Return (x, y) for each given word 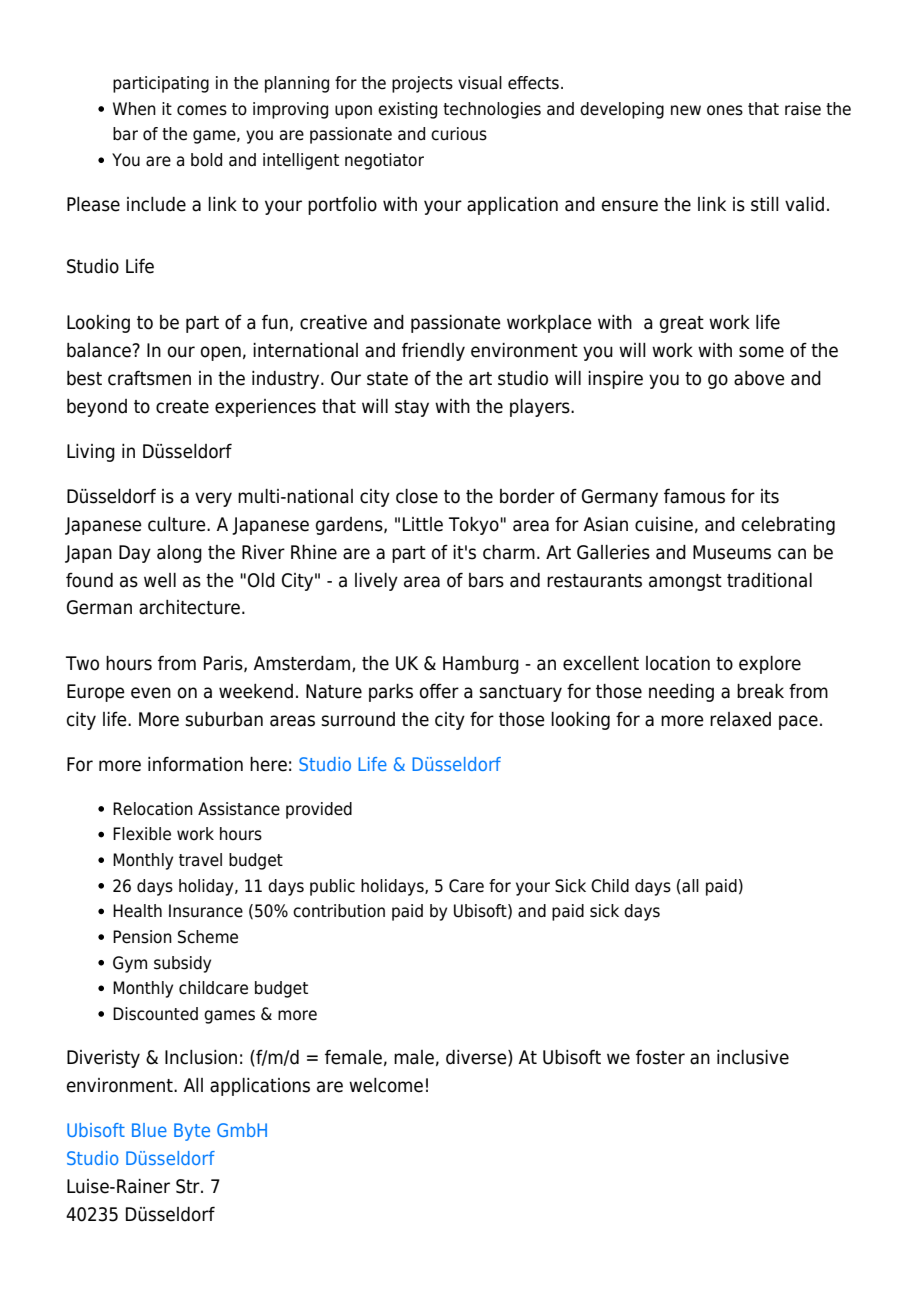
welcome (386, 1085)
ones (725, 110)
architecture (189, 607)
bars (486, 580)
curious (459, 134)
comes (202, 110)
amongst (685, 582)
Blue (149, 1130)
